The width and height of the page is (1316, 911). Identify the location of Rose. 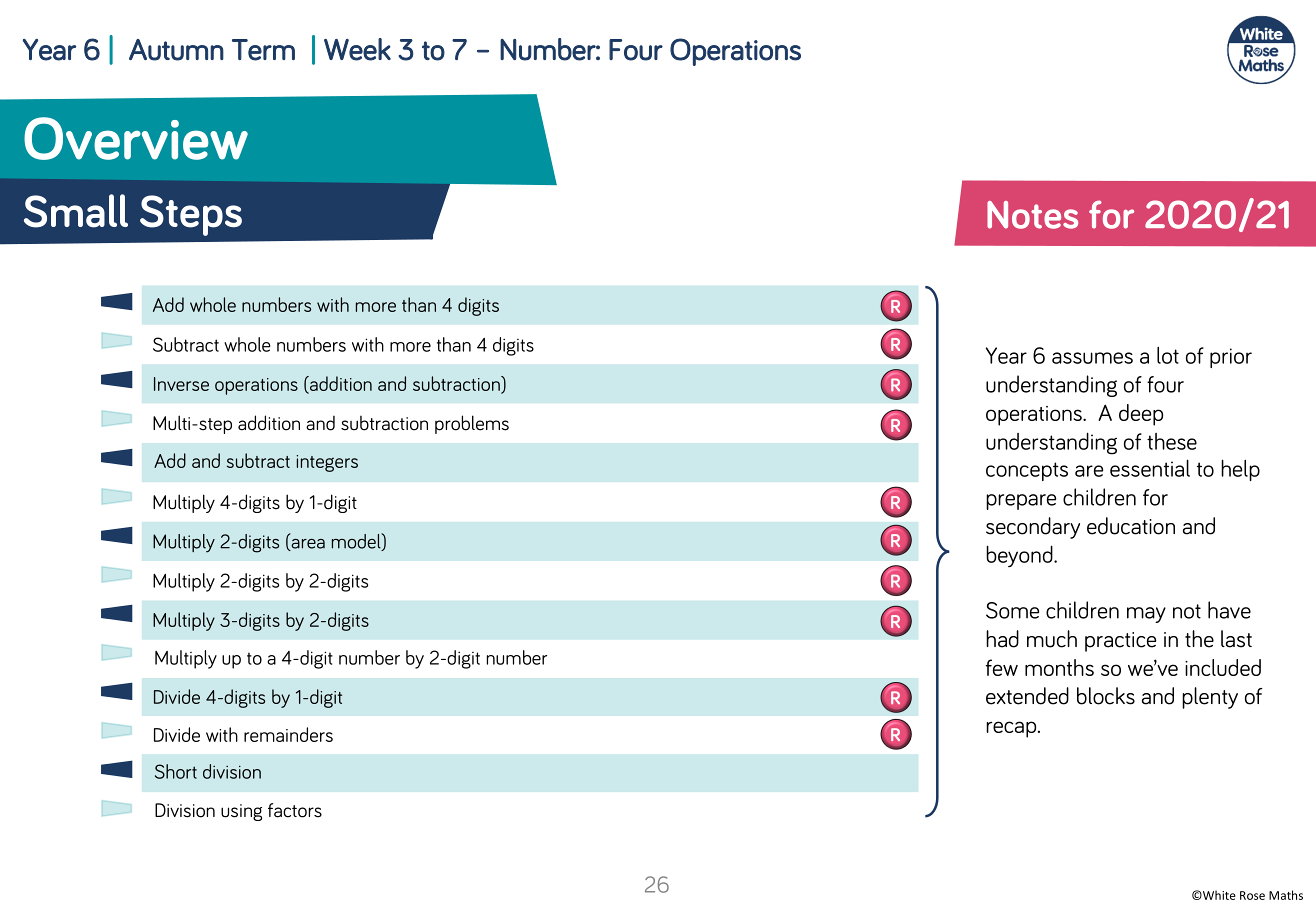
(1252, 895).
